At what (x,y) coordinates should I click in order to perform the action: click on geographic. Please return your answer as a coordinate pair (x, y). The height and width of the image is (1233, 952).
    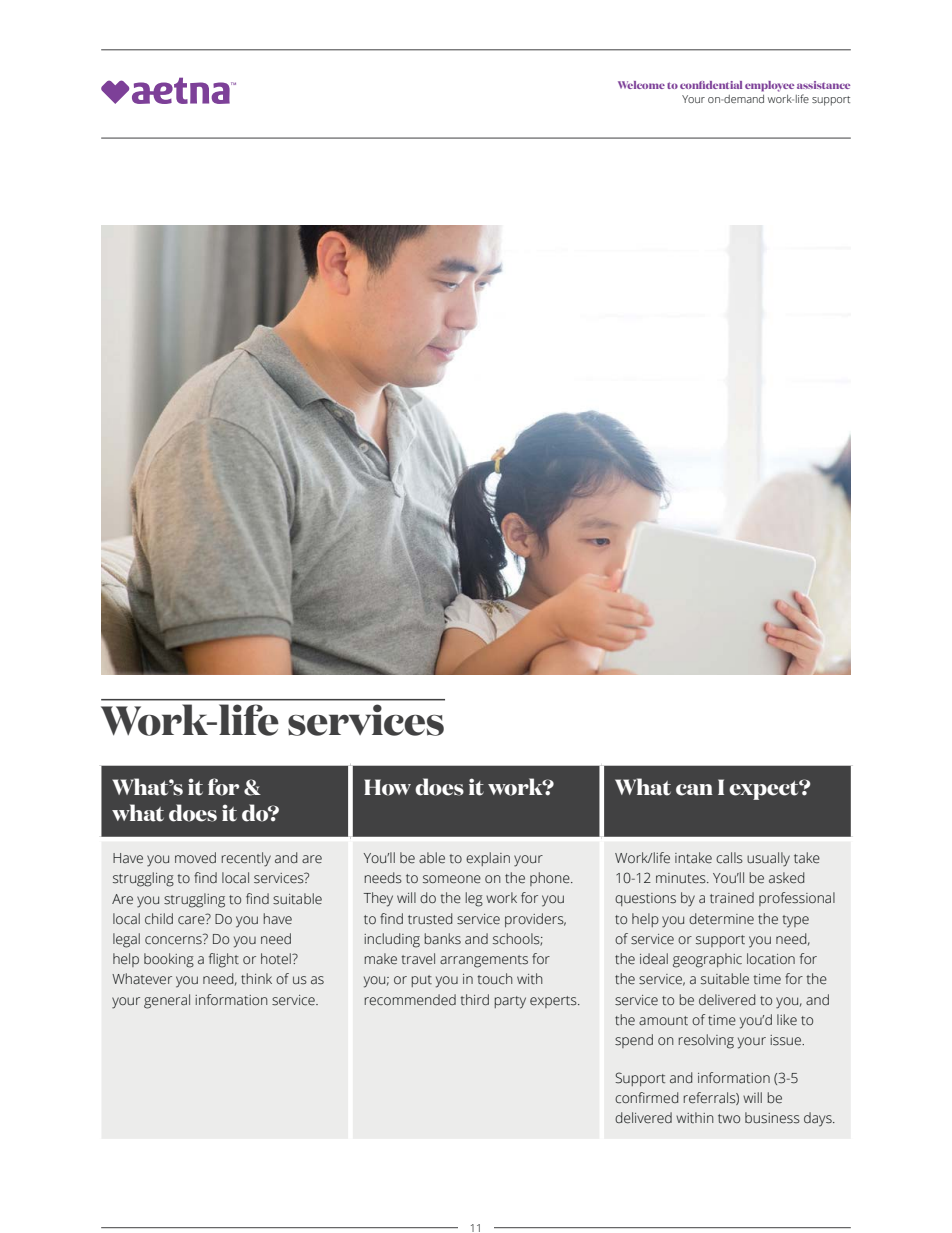
    Looking at the image, I should click on (707, 960).
